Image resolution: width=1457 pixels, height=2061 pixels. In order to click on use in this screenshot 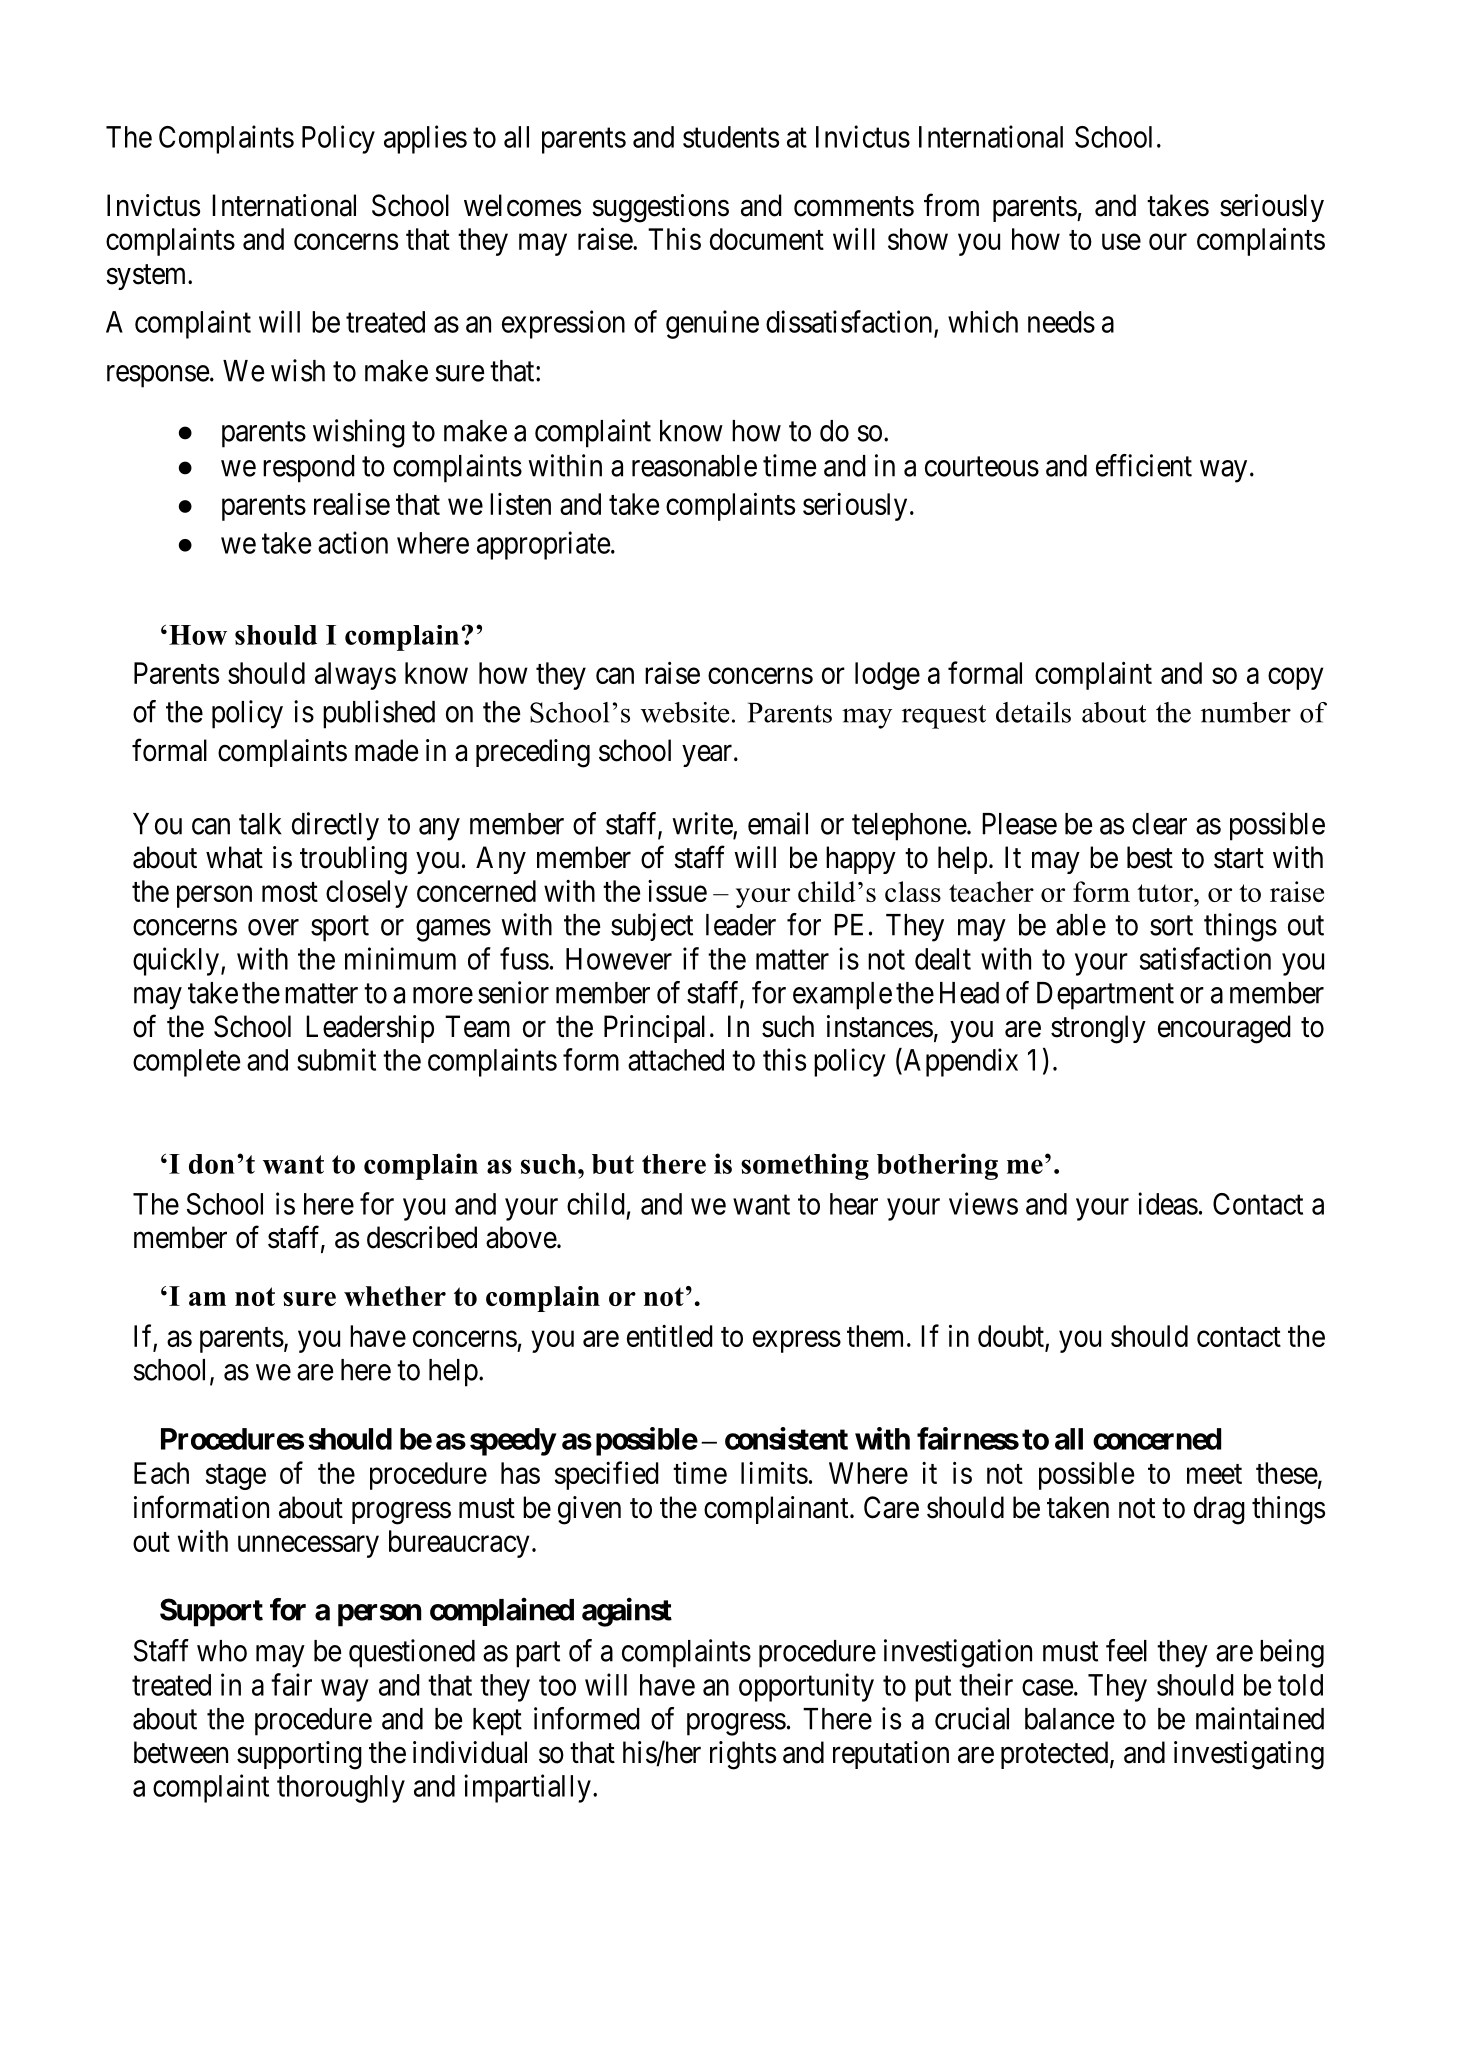, I will do `click(1121, 242)`.
